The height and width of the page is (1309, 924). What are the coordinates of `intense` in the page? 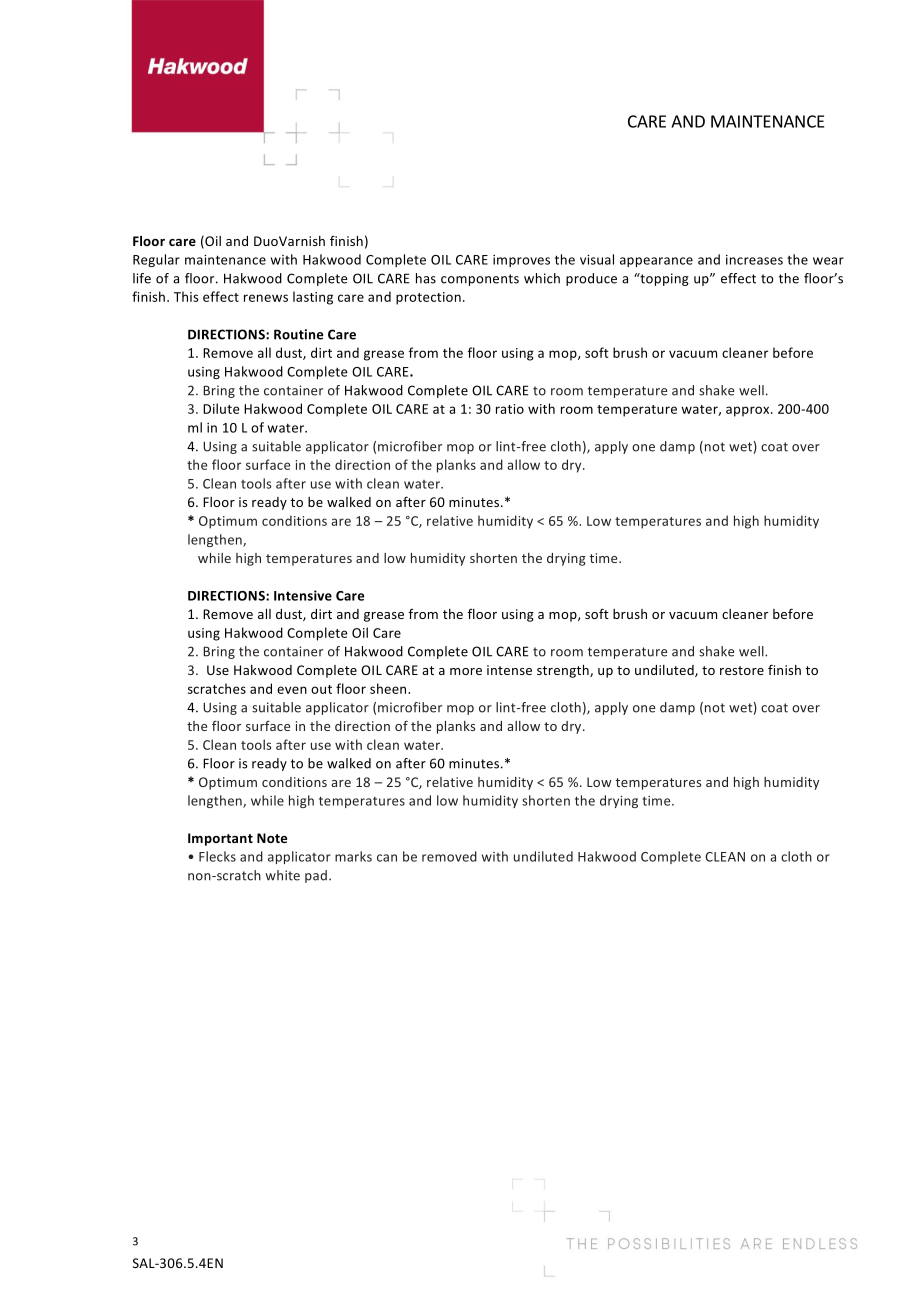 It's located at (509, 670).
